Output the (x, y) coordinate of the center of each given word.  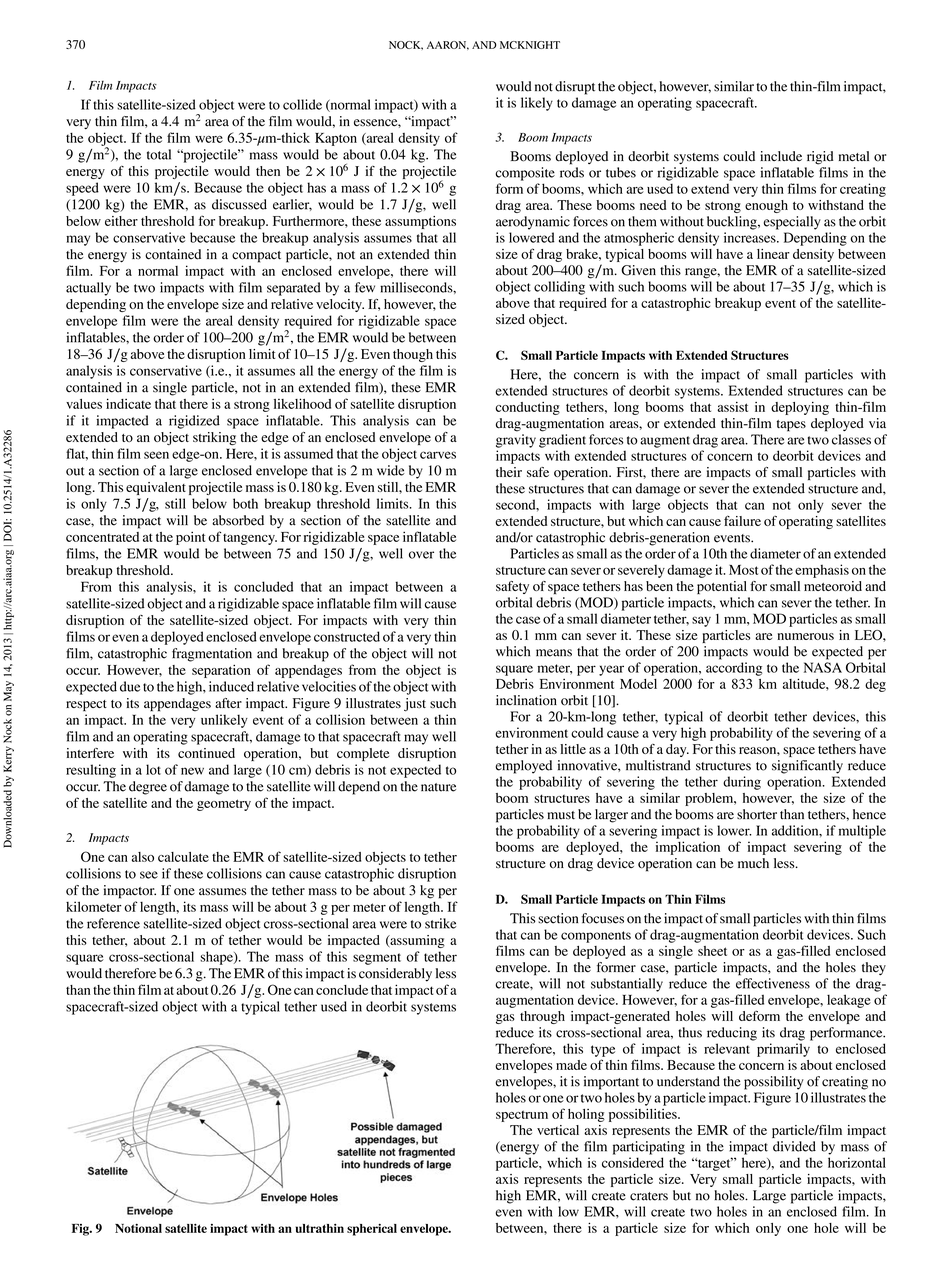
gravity (516, 441)
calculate (183, 857)
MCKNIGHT (530, 45)
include (781, 156)
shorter (757, 814)
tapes (791, 426)
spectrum (522, 1116)
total (159, 154)
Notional (138, 1228)
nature (438, 787)
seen (156, 455)
